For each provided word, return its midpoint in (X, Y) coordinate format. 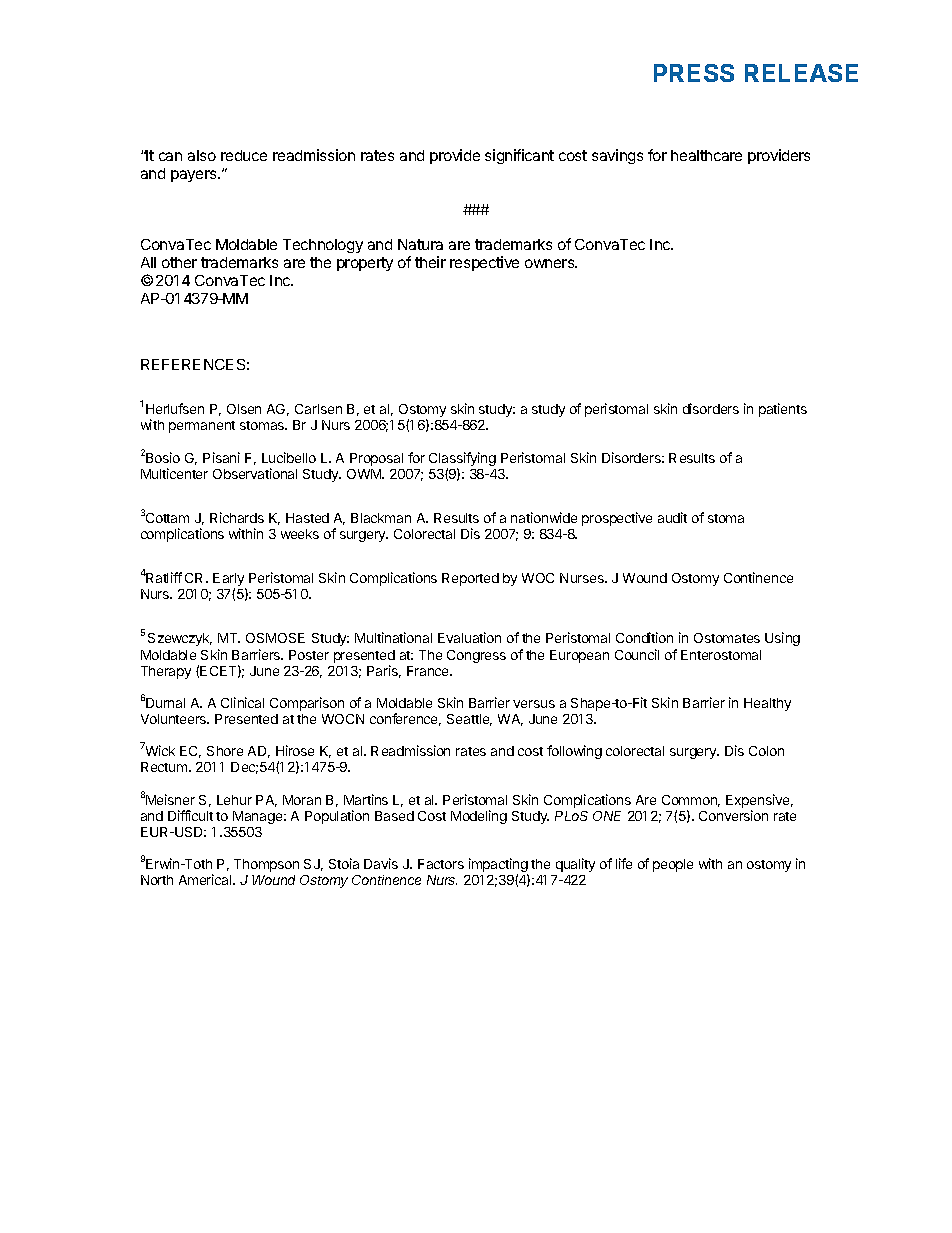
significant (519, 156)
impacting (498, 866)
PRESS (694, 73)
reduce (244, 155)
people (673, 865)
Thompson (266, 865)
